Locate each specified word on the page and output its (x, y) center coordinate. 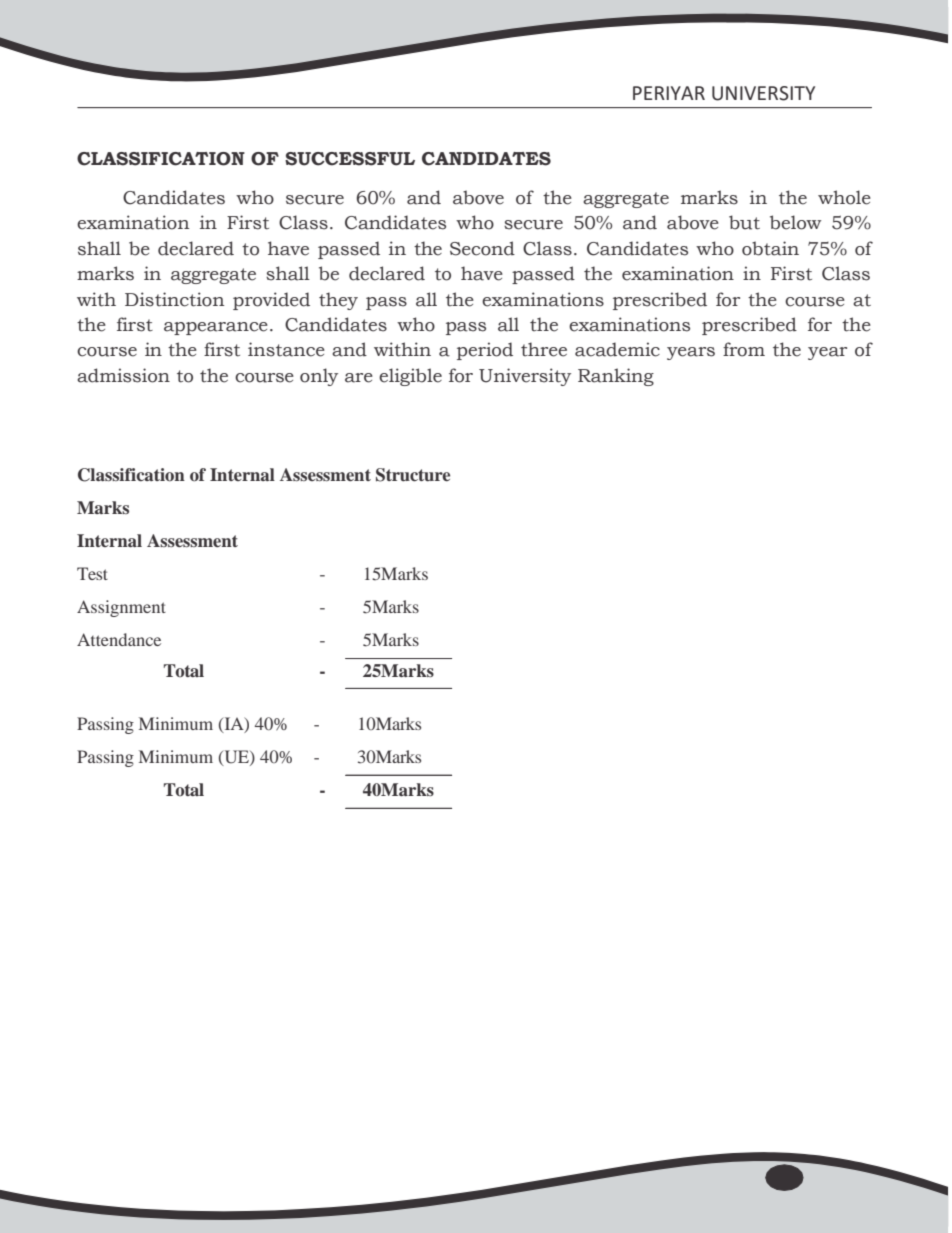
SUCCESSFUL (350, 159)
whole (844, 197)
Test (92, 573)
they (338, 301)
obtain (770, 248)
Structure (413, 475)
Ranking (616, 377)
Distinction (174, 299)
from (744, 349)
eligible (410, 377)
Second (482, 248)
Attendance (119, 639)
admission (123, 375)
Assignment (121, 608)
